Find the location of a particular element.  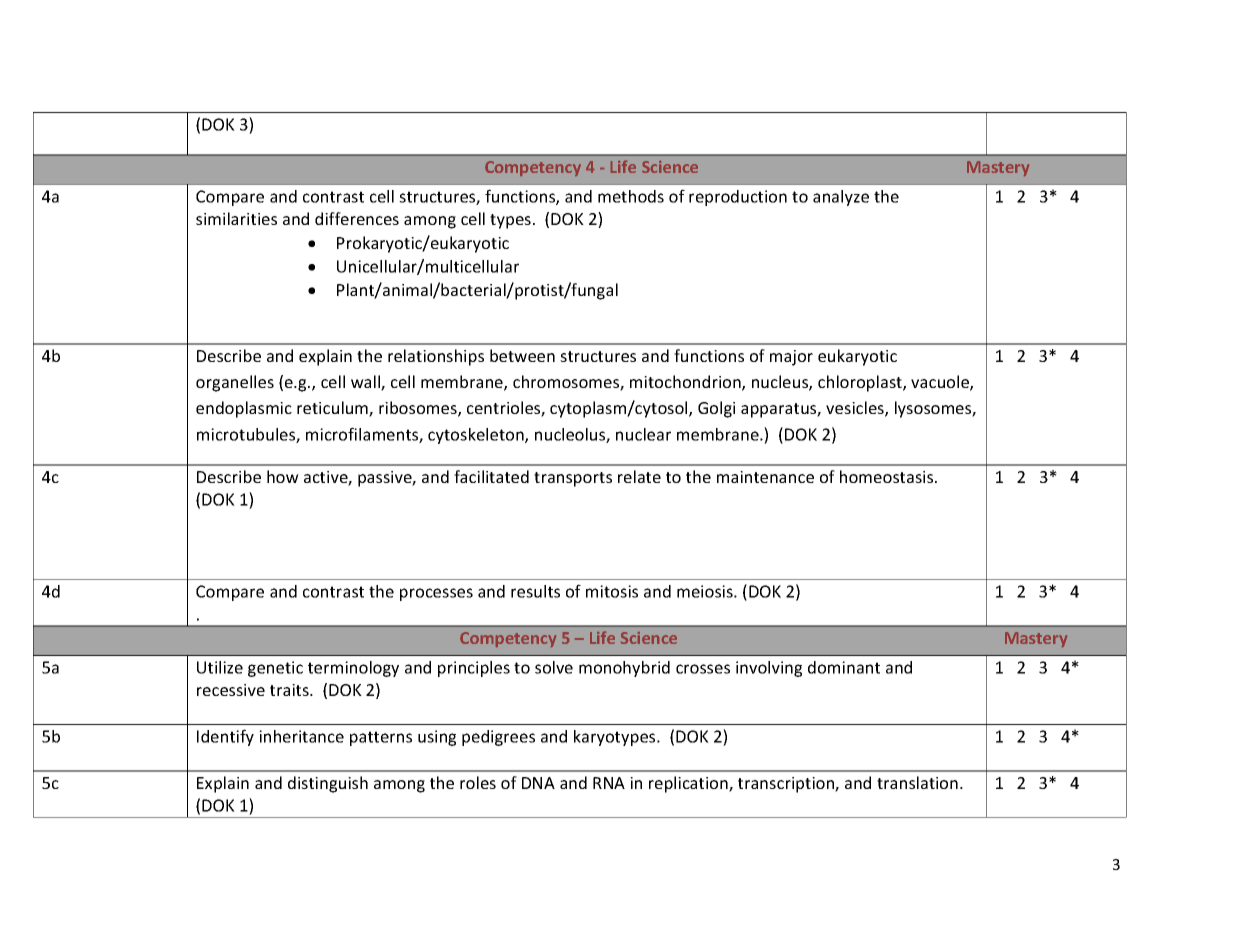

differences is located at coordinates (357, 218).
